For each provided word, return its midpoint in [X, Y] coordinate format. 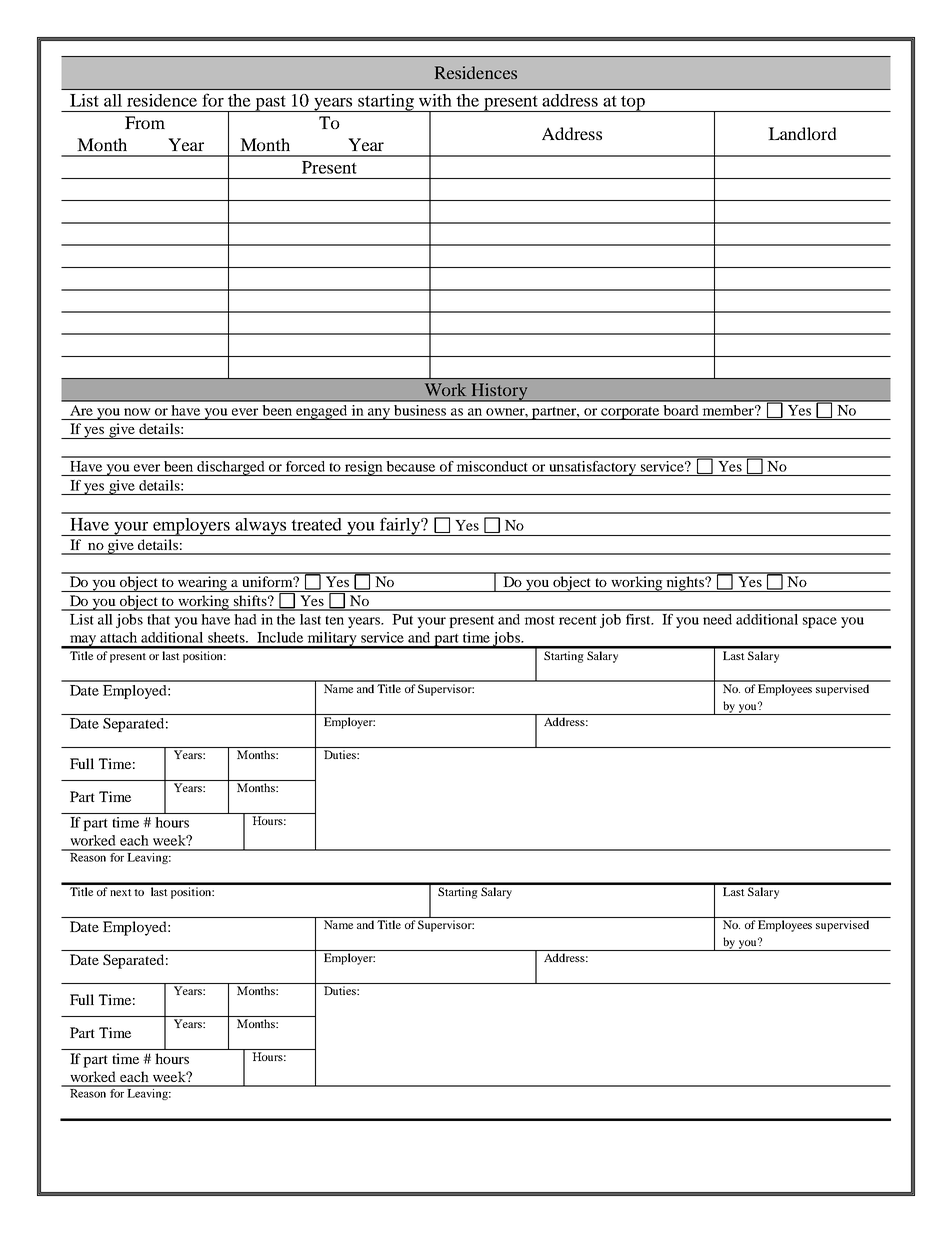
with [435, 100]
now [137, 412]
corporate [630, 413]
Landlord [802, 133]
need [717, 619]
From [145, 122]
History [500, 392]
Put [402, 619]
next [120, 892]
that [158, 619]
